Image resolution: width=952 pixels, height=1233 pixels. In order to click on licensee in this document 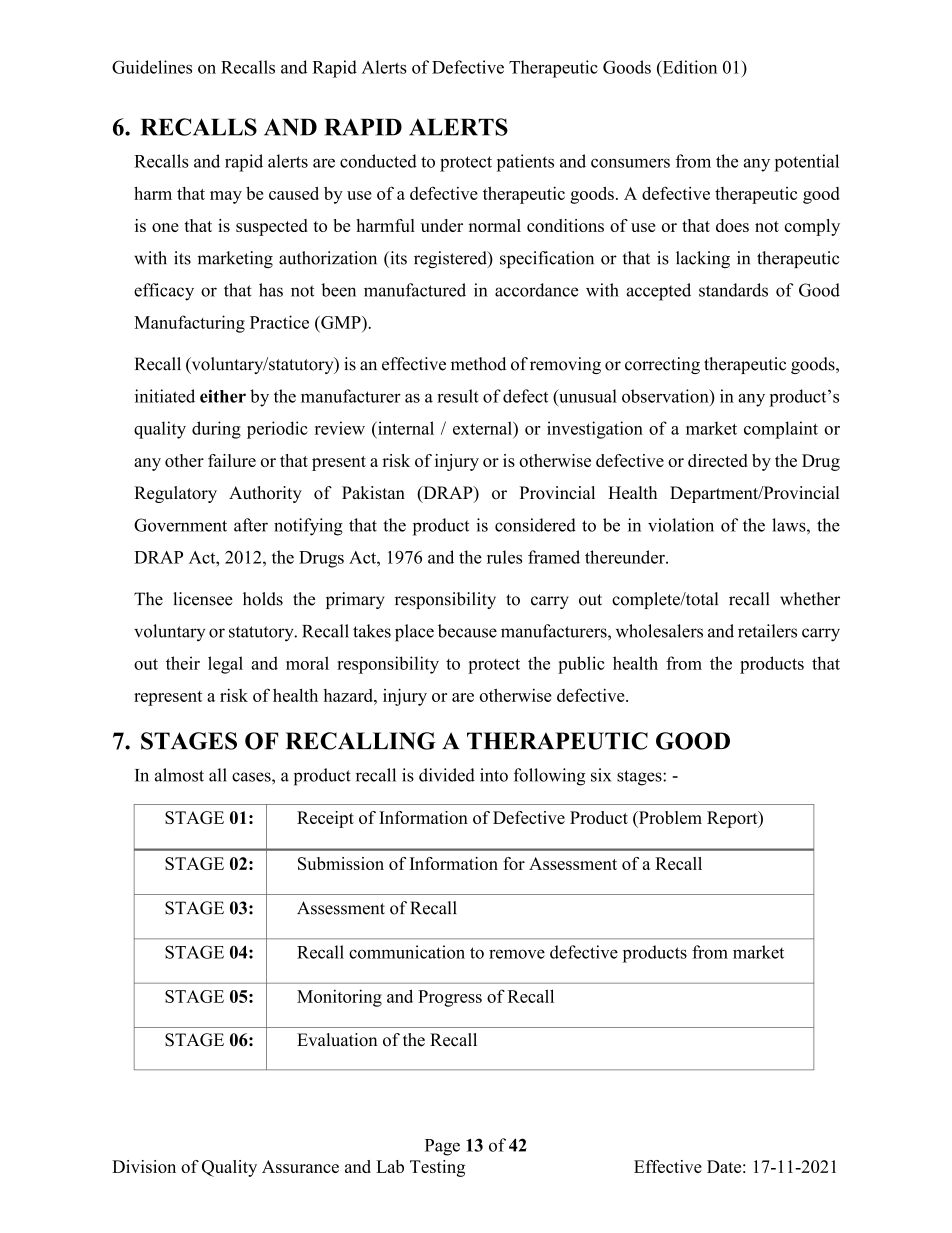, I will do `click(203, 599)`.
